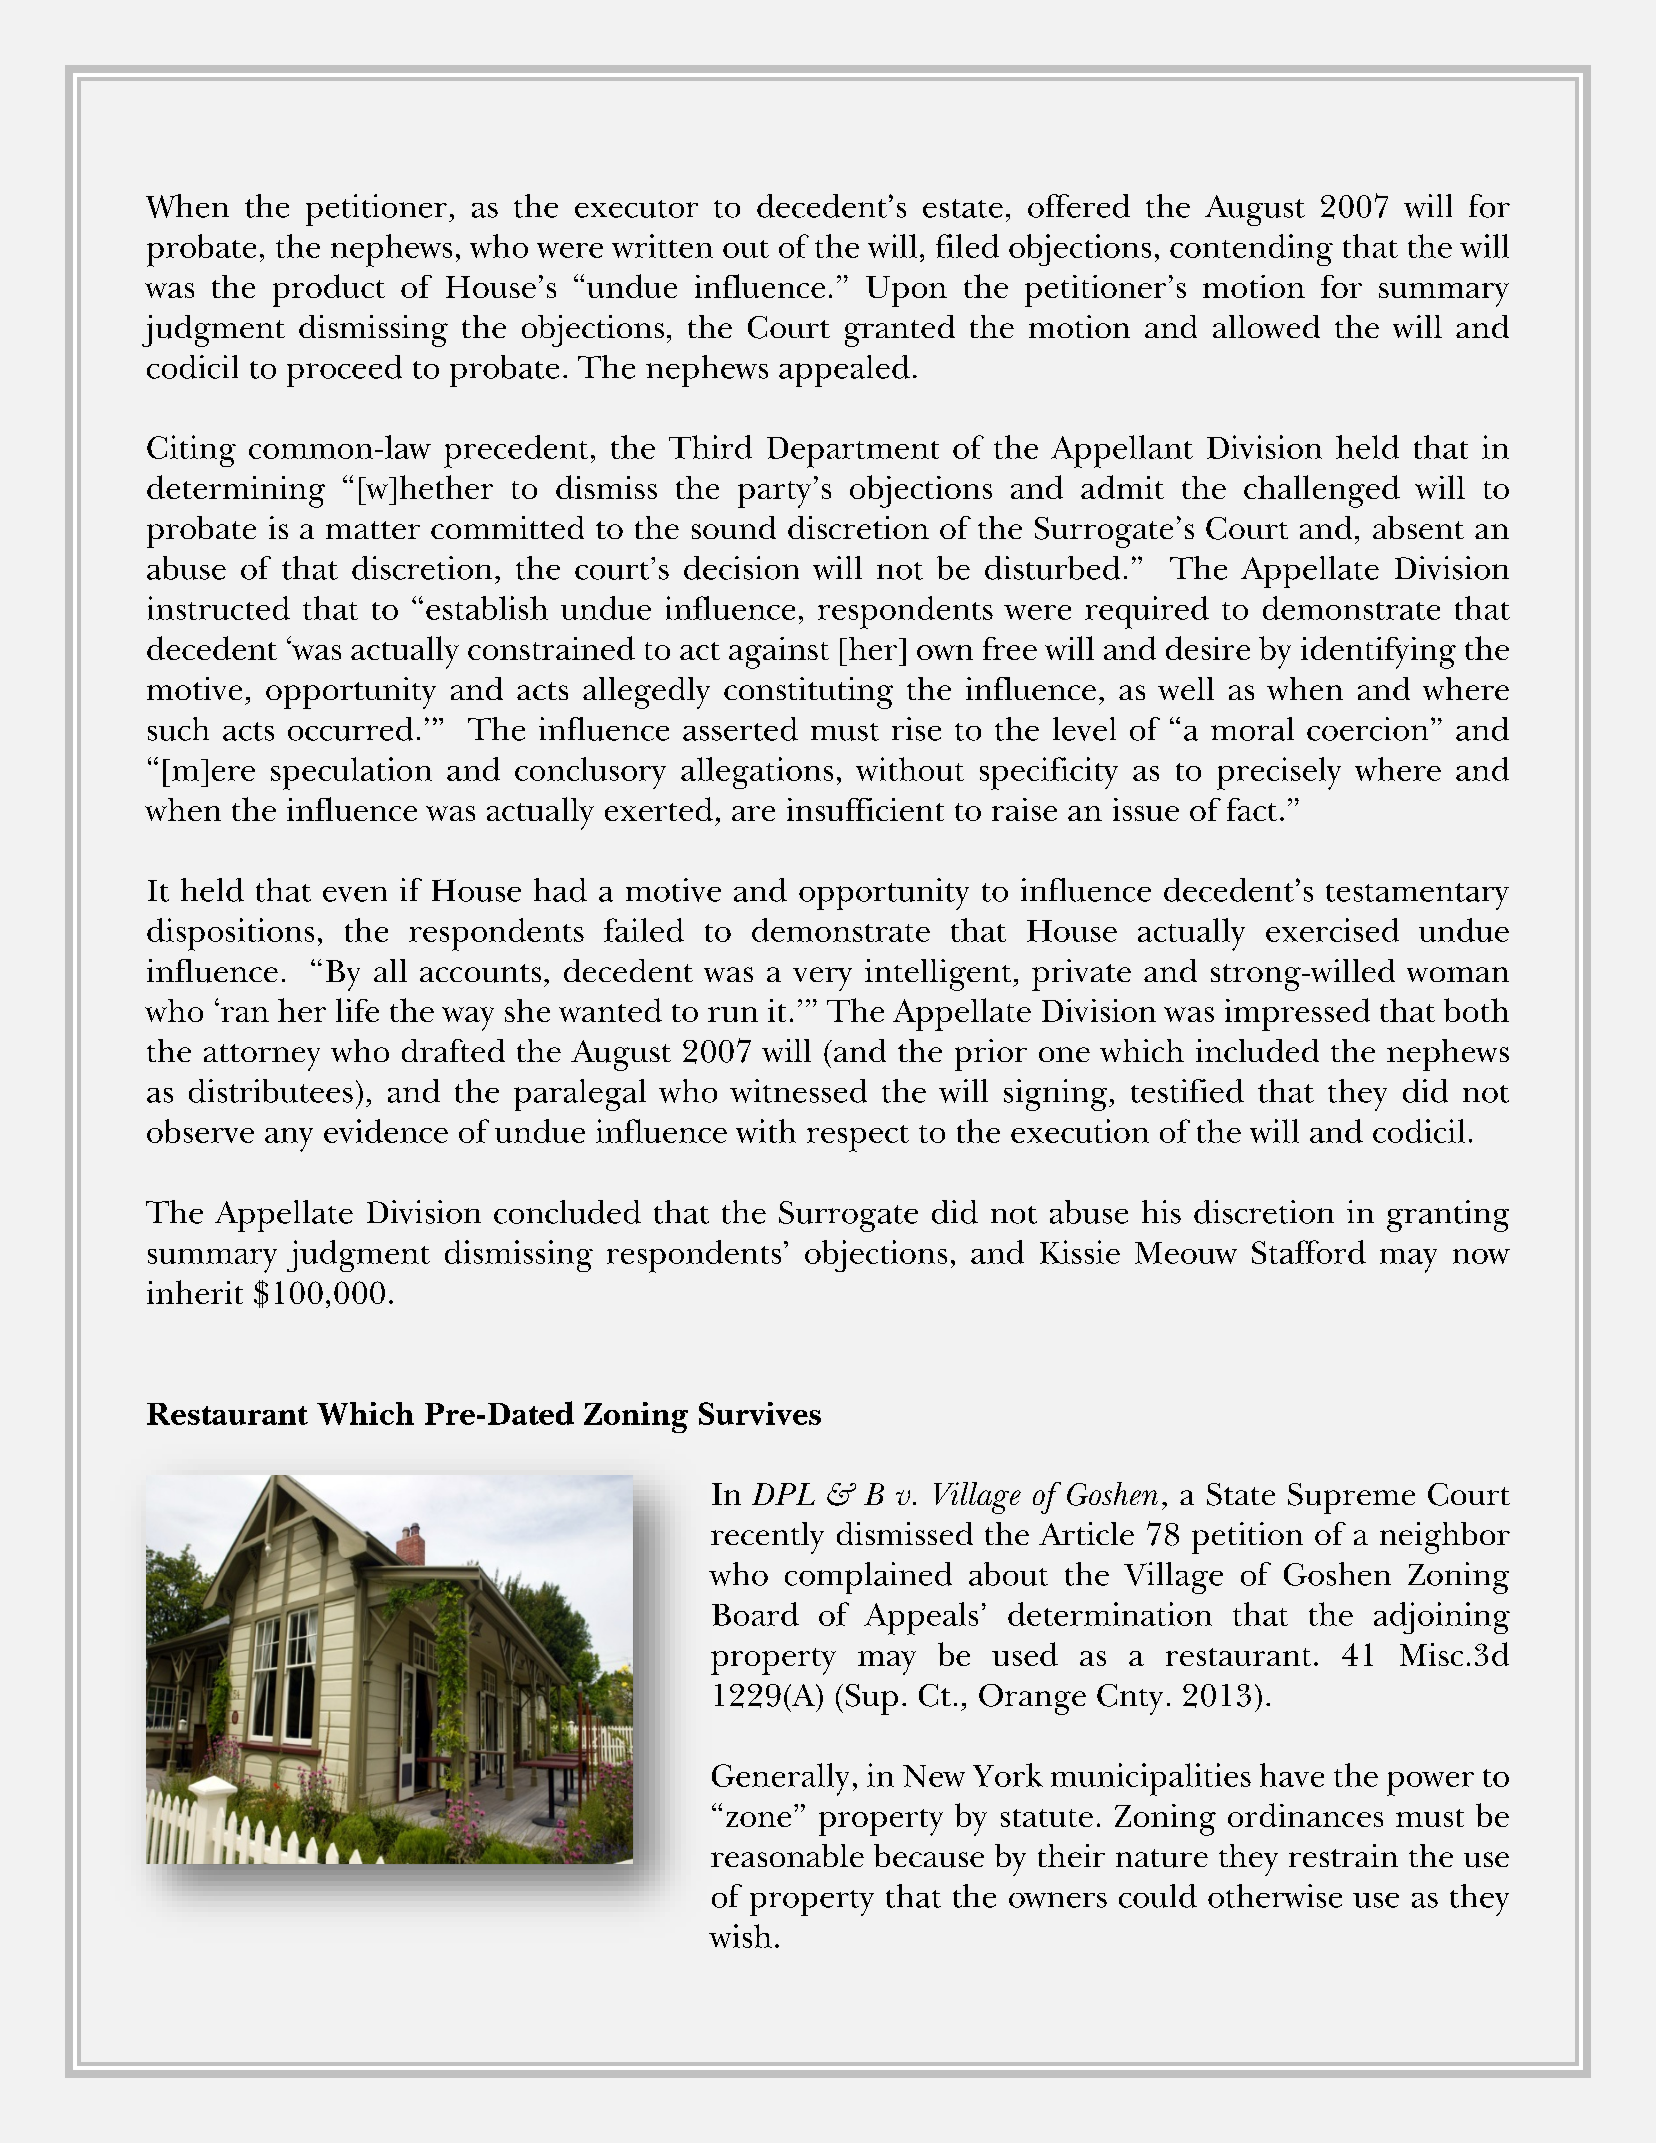 The image size is (1656, 2143). Describe the element at coordinates (865, 809) in the page. I see `insufficient` at that location.
